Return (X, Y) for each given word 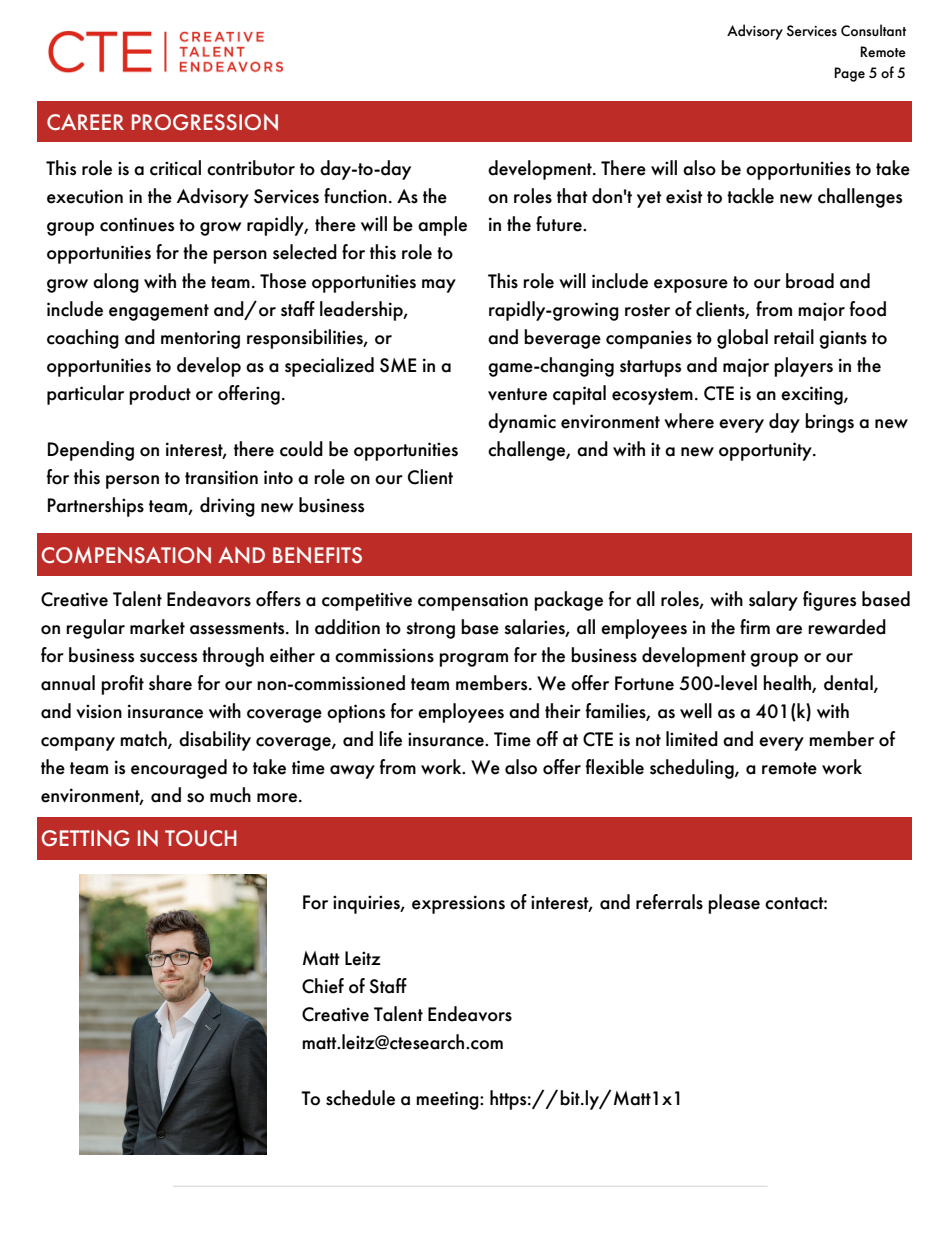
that (572, 196)
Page (849, 74)
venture (517, 394)
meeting (448, 1100)
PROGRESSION (205, 122)
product (160, 395)
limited (692, 739)
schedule (360, 1098)
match (144, 739)
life (390, 739)
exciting (813, 395)
